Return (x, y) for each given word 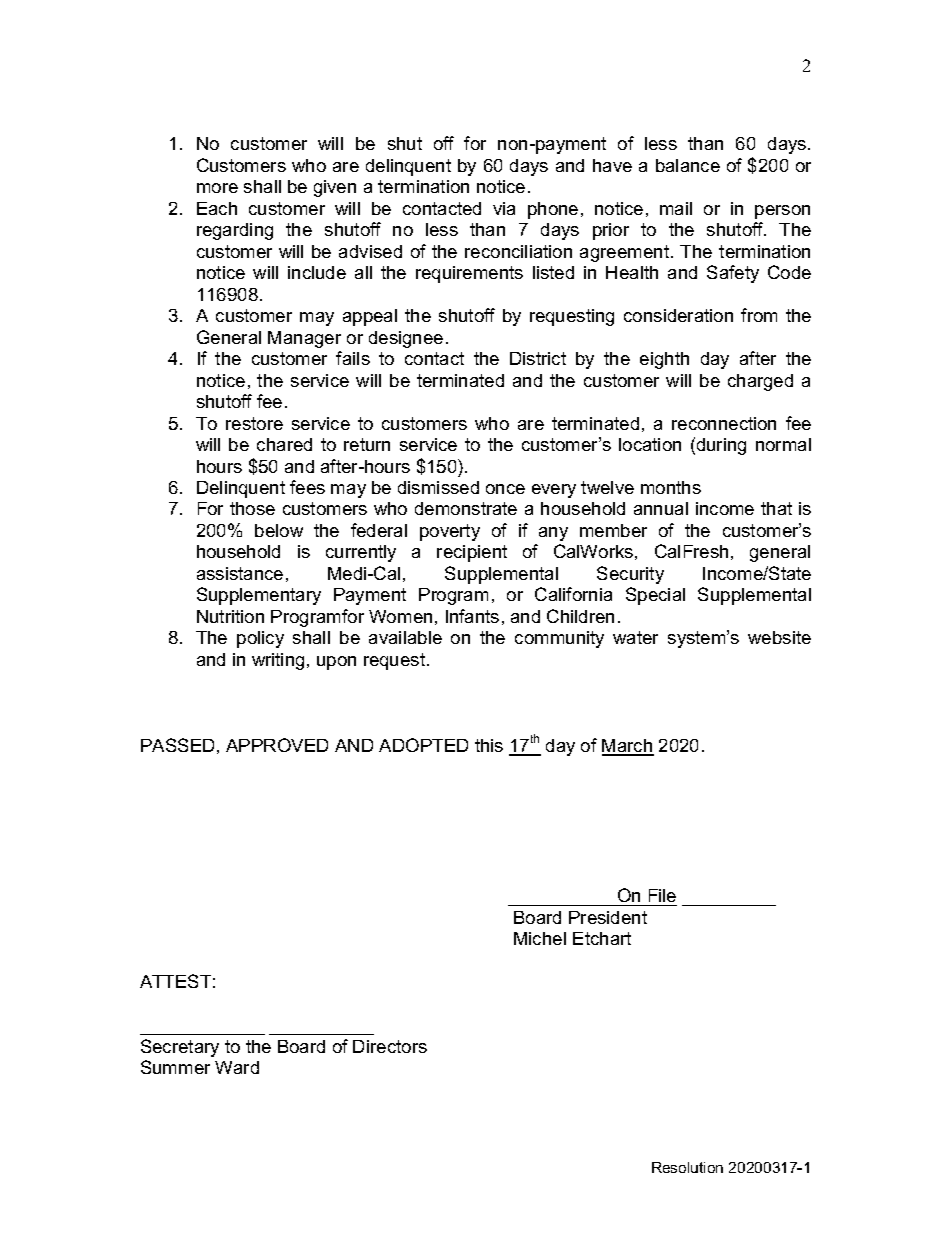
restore (254, 423)
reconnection (724, 423)
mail (676, 208)
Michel (540, 938)
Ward (237, 1067)
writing (278, 661)
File (662, 895)
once (505, 489)
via (504, 208)
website (779, 637)
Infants (472, 616)
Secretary (180, 1048)
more (217, 188)
